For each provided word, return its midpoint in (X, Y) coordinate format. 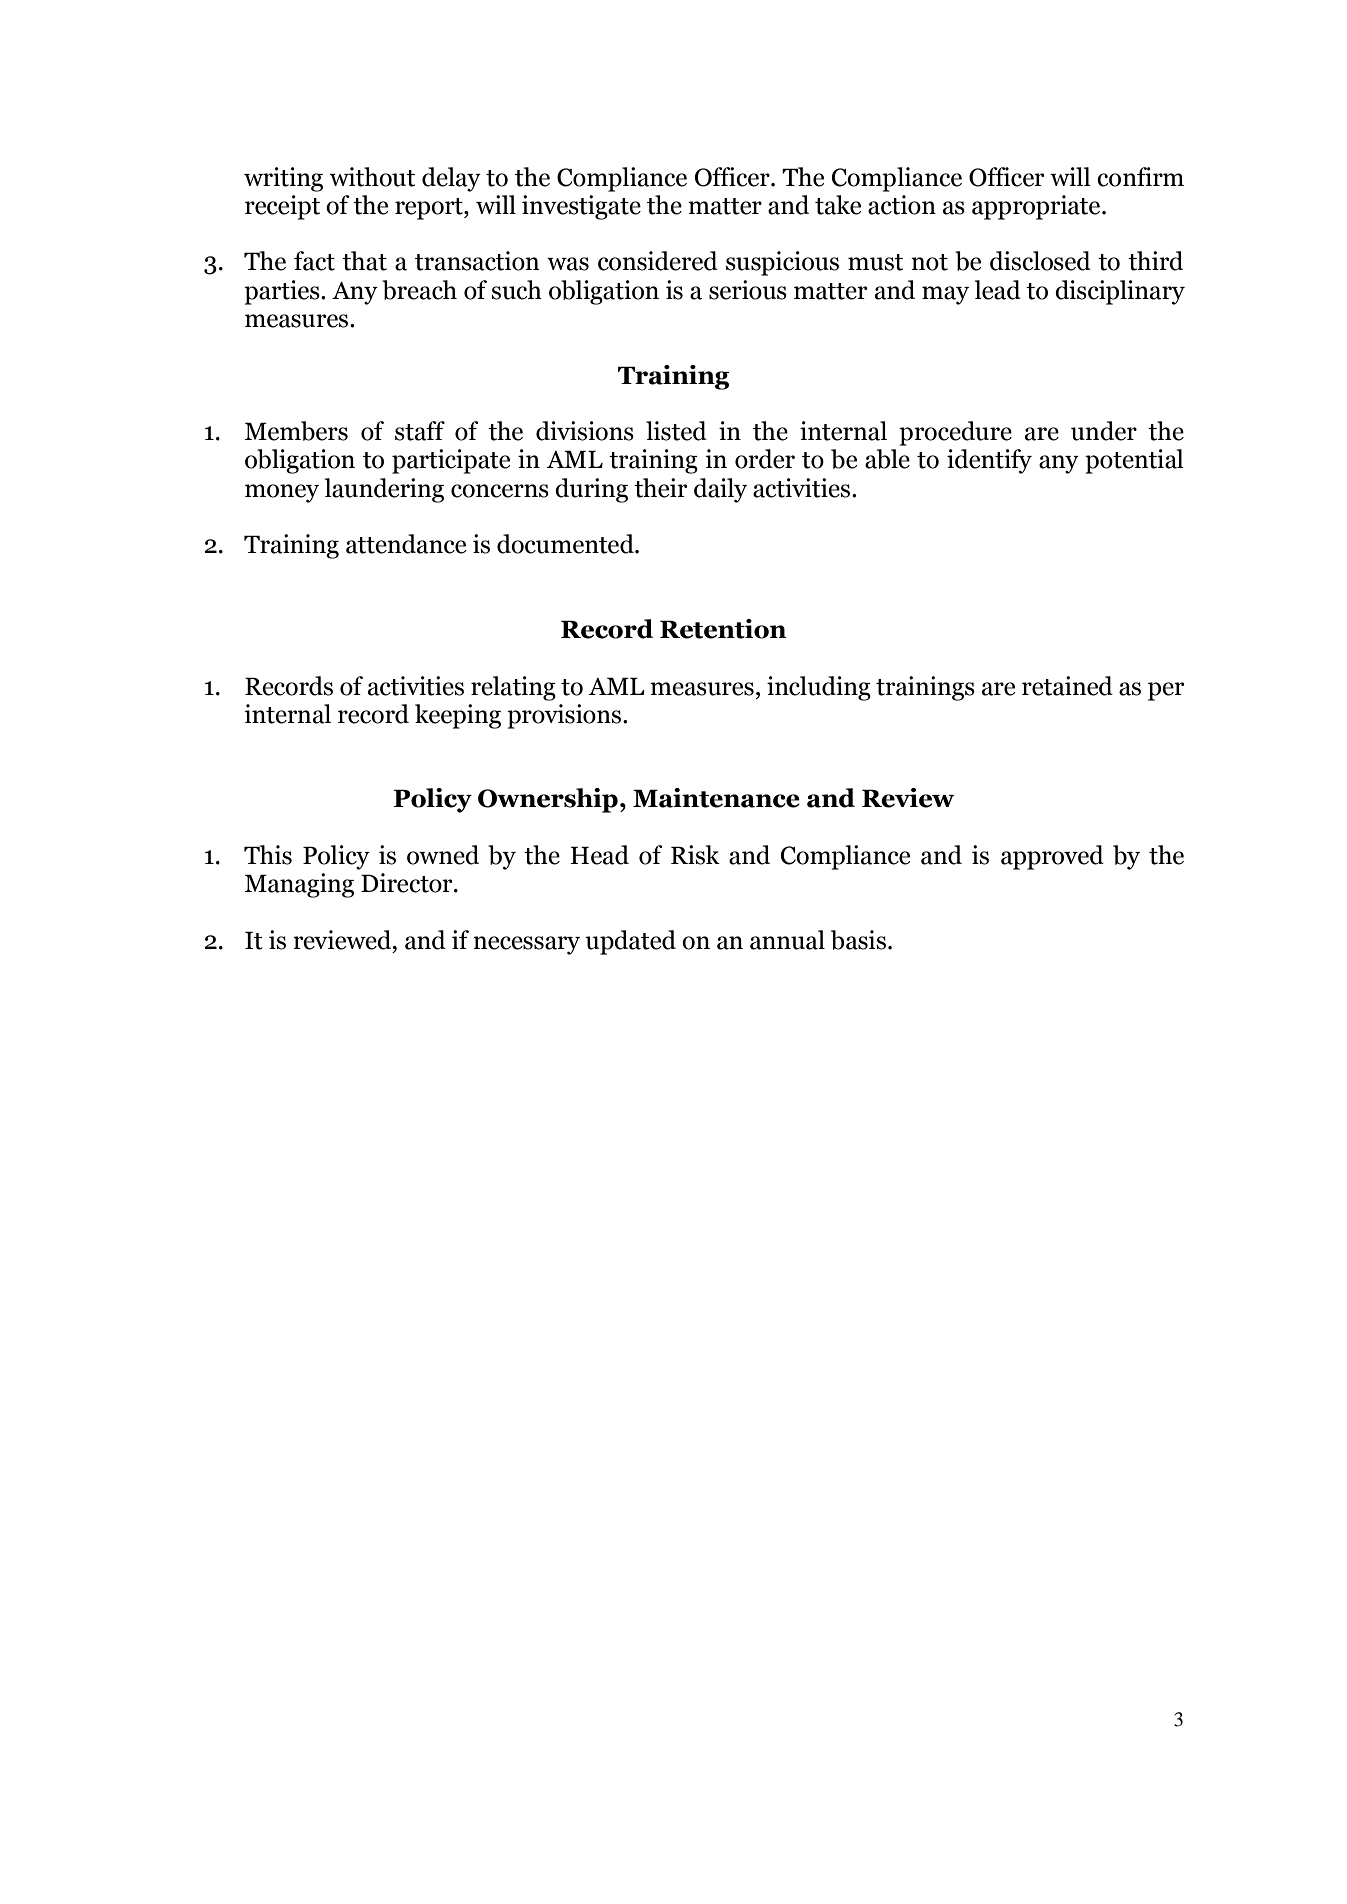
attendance (406, 544)
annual (787, 940)
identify (989, 461)
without (372, 177)
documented (566, 544)
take (838, 205)
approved (1052, 857)
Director (408, 883)
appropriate (1037, 207)
